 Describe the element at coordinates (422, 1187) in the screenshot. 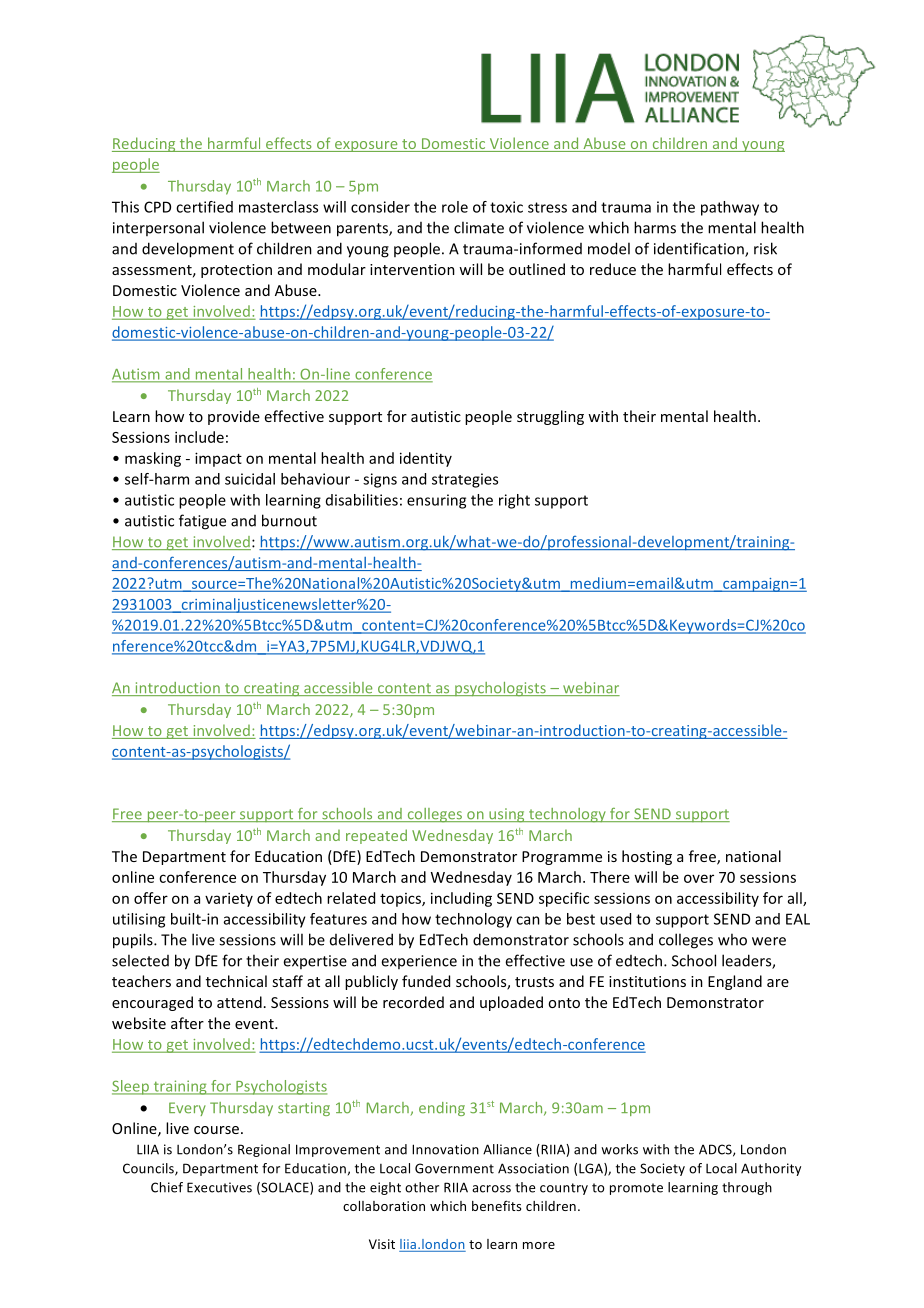

I see `other` at that location.
